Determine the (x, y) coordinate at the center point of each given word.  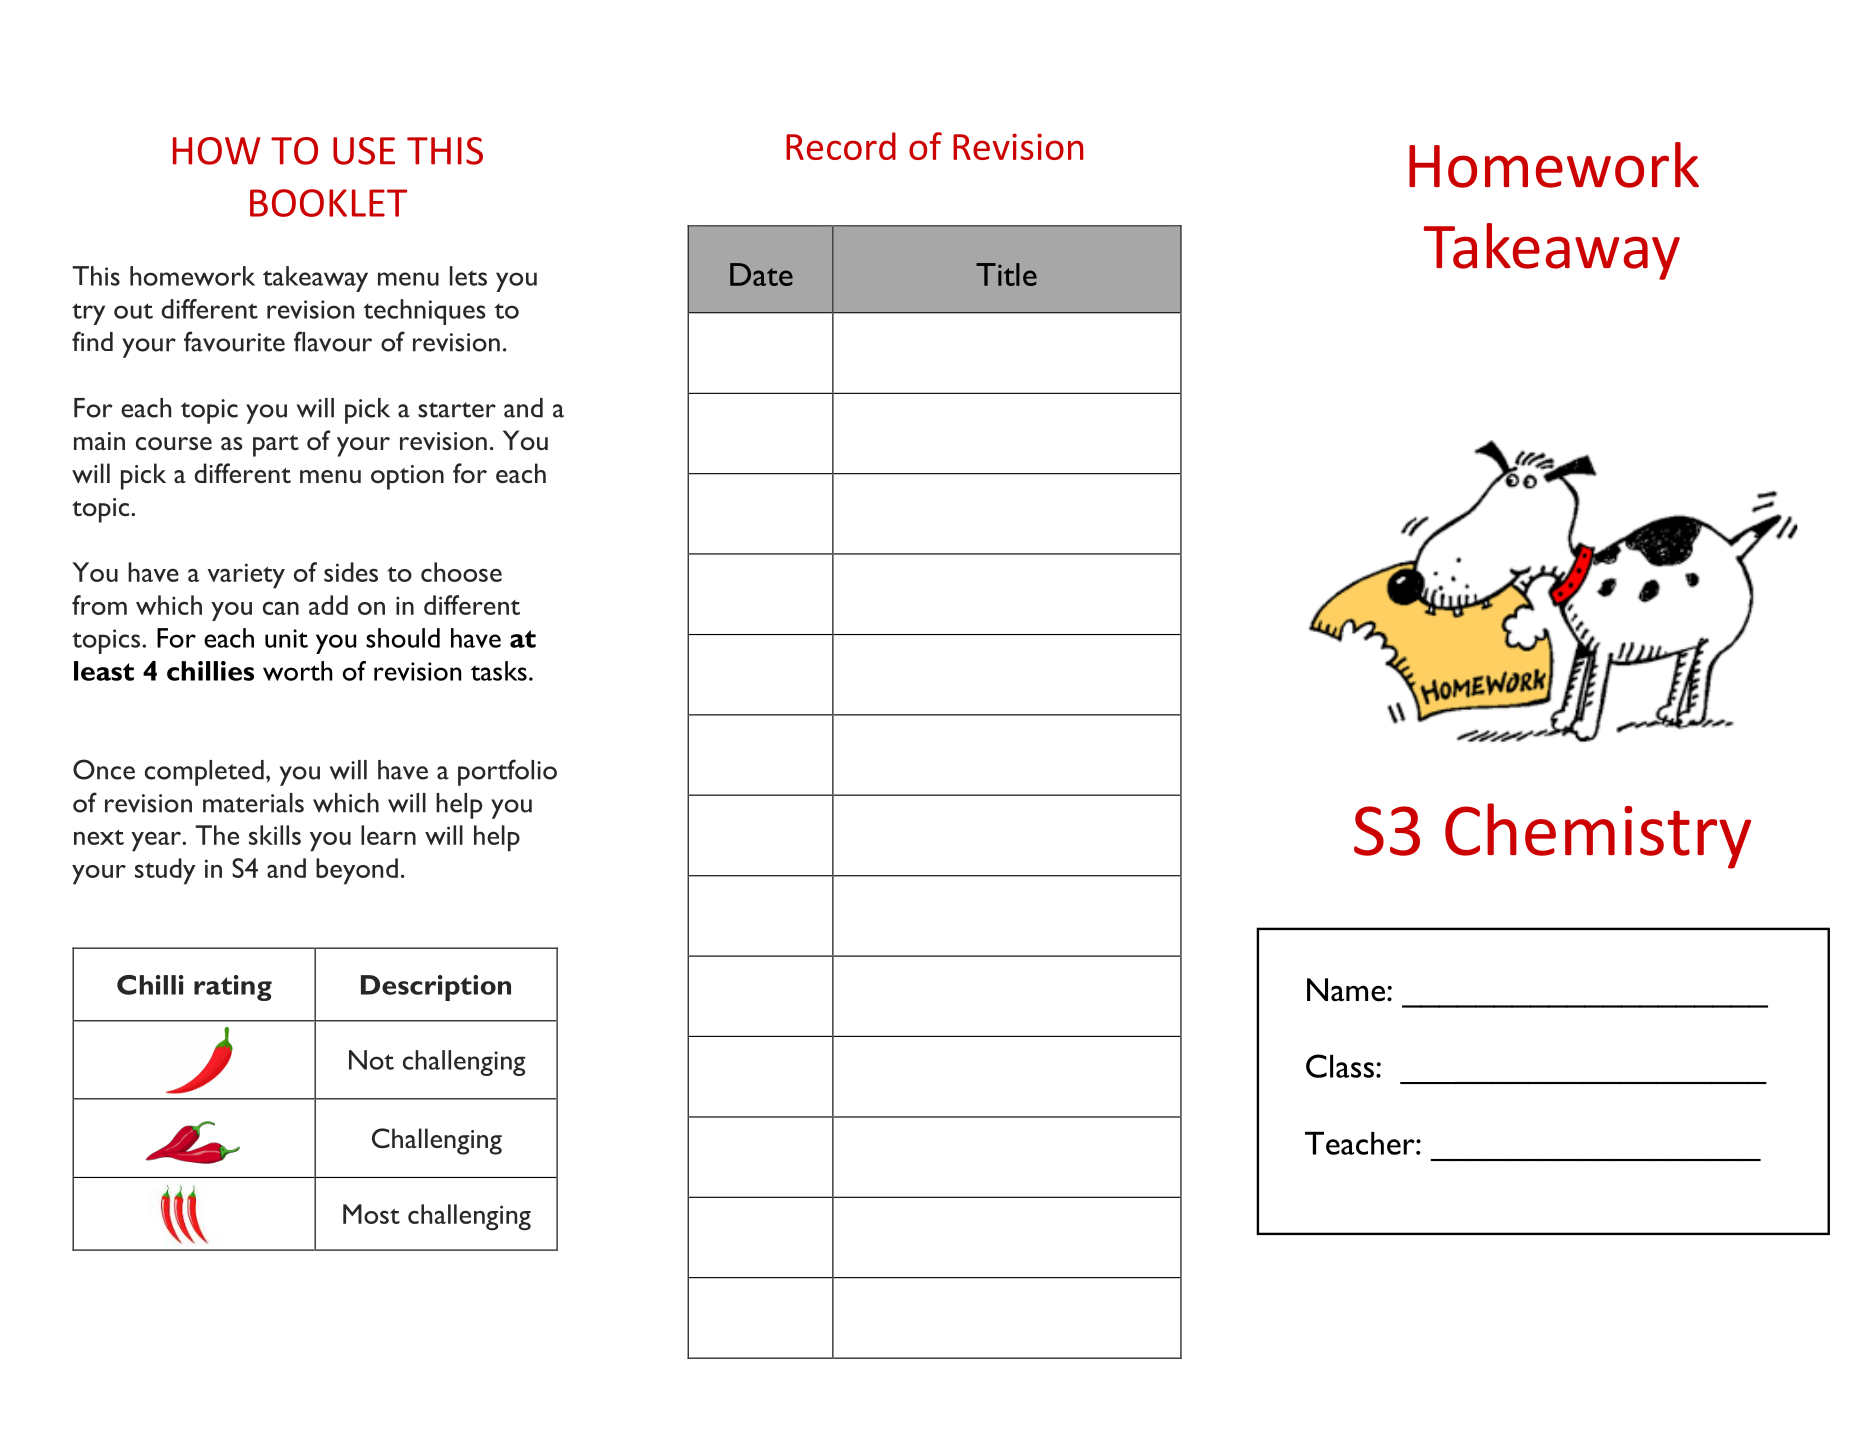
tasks (499, 671)
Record (841, 146)
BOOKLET (328, 203)
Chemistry (1598, 836)
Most (371, 1214)
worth (298, 671)
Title (1006, 274)
